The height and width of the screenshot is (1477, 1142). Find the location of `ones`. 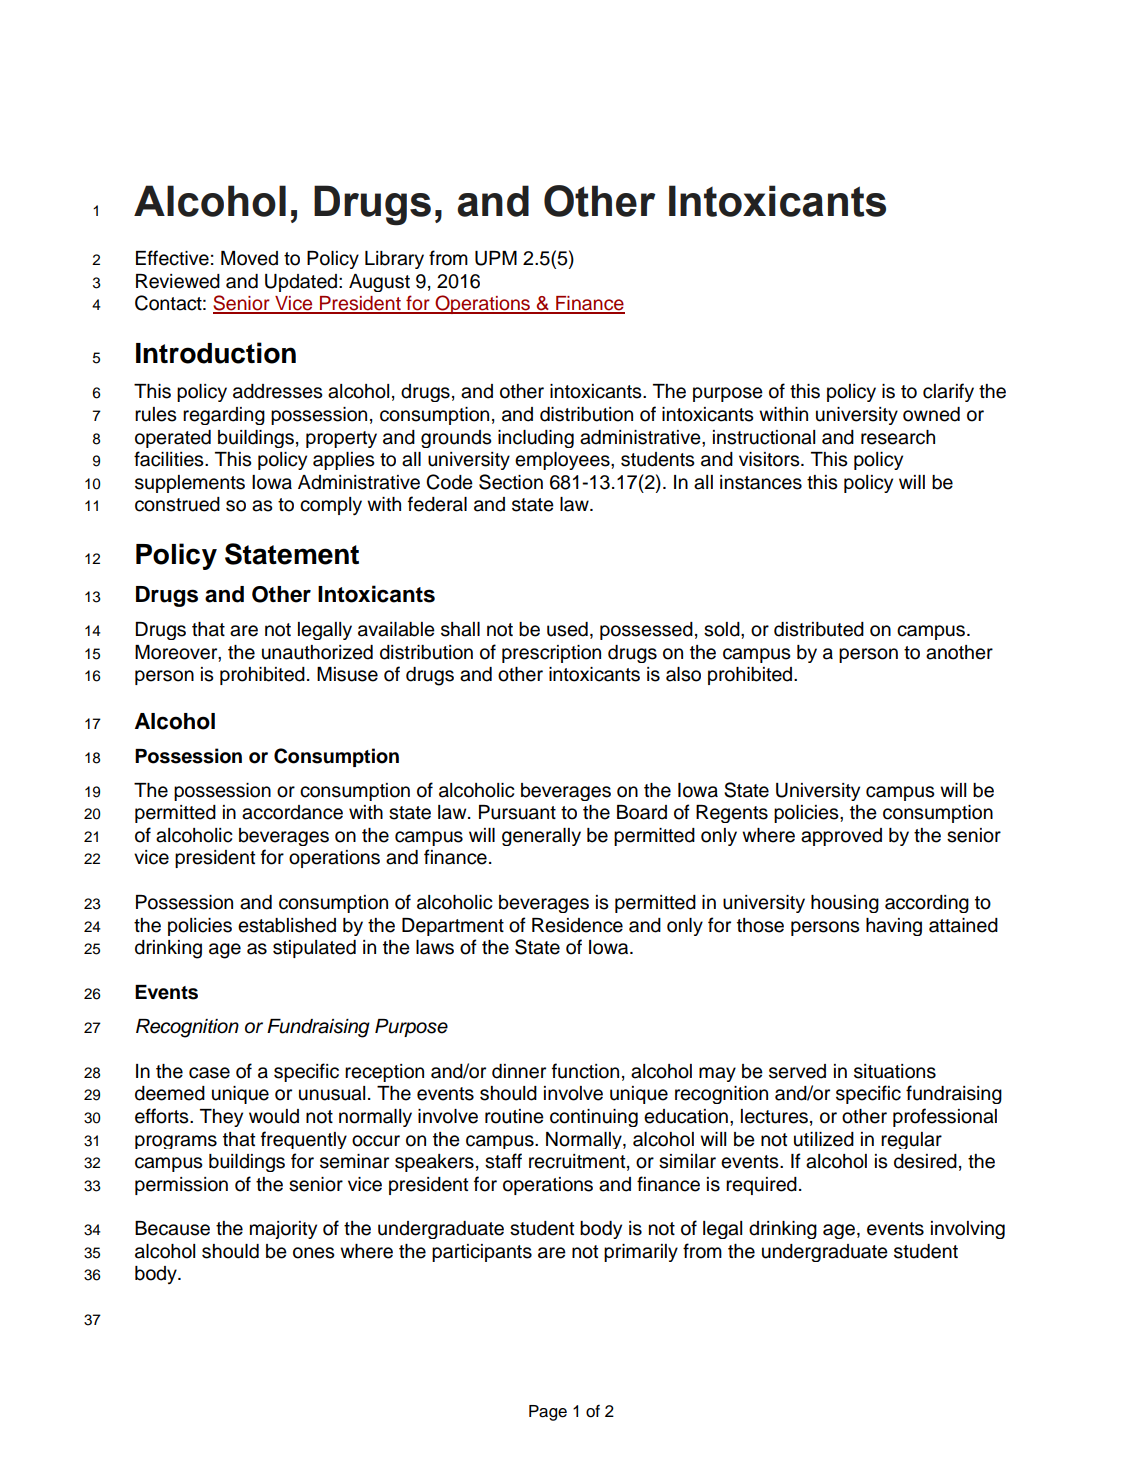

ones is located at coordinates (314, 1253).
